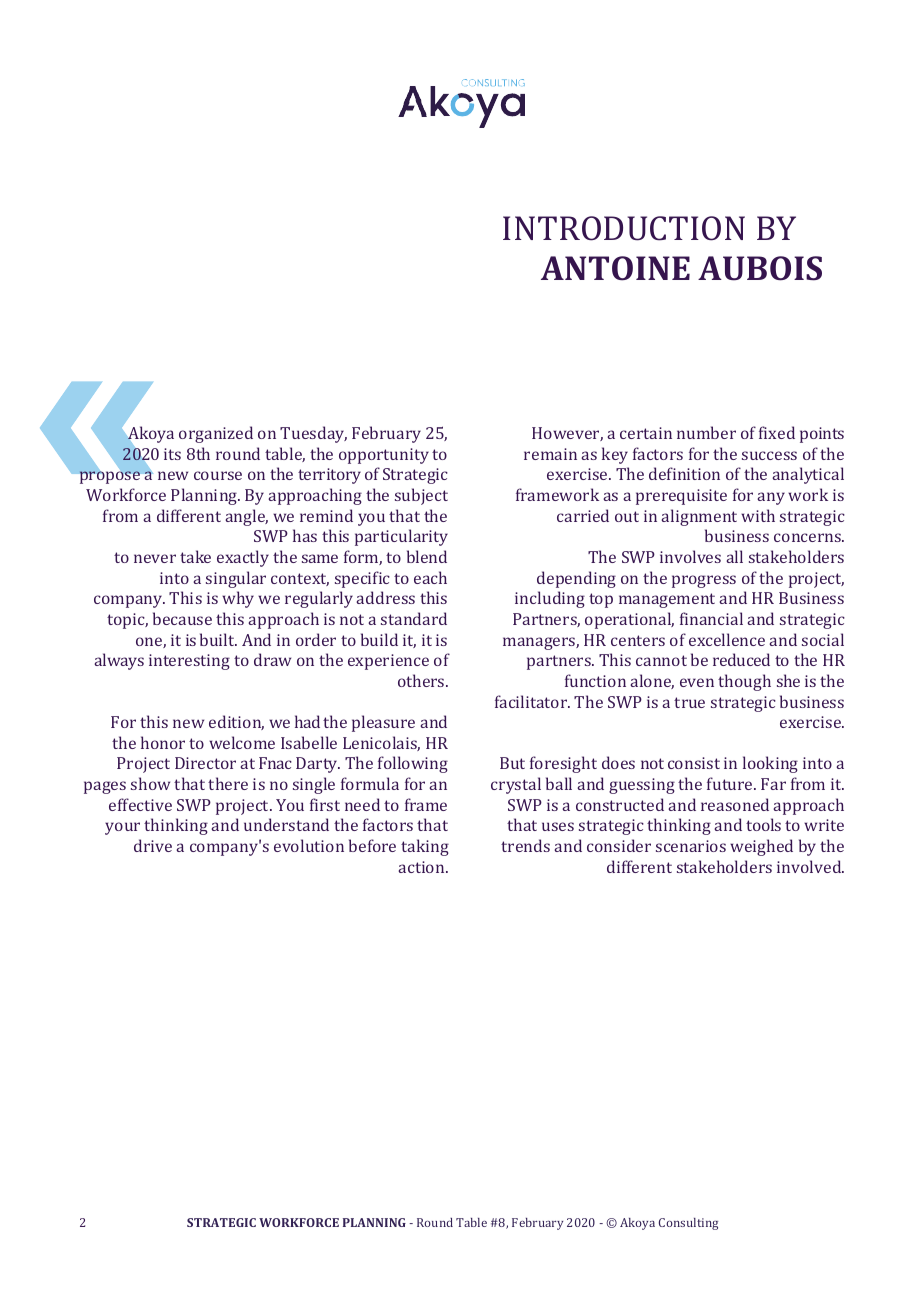 The height and width of the screenshot is (1311, 924). Describe the element at coordinates (761, 847) in the screenshot. I see `weighed` at that location.
